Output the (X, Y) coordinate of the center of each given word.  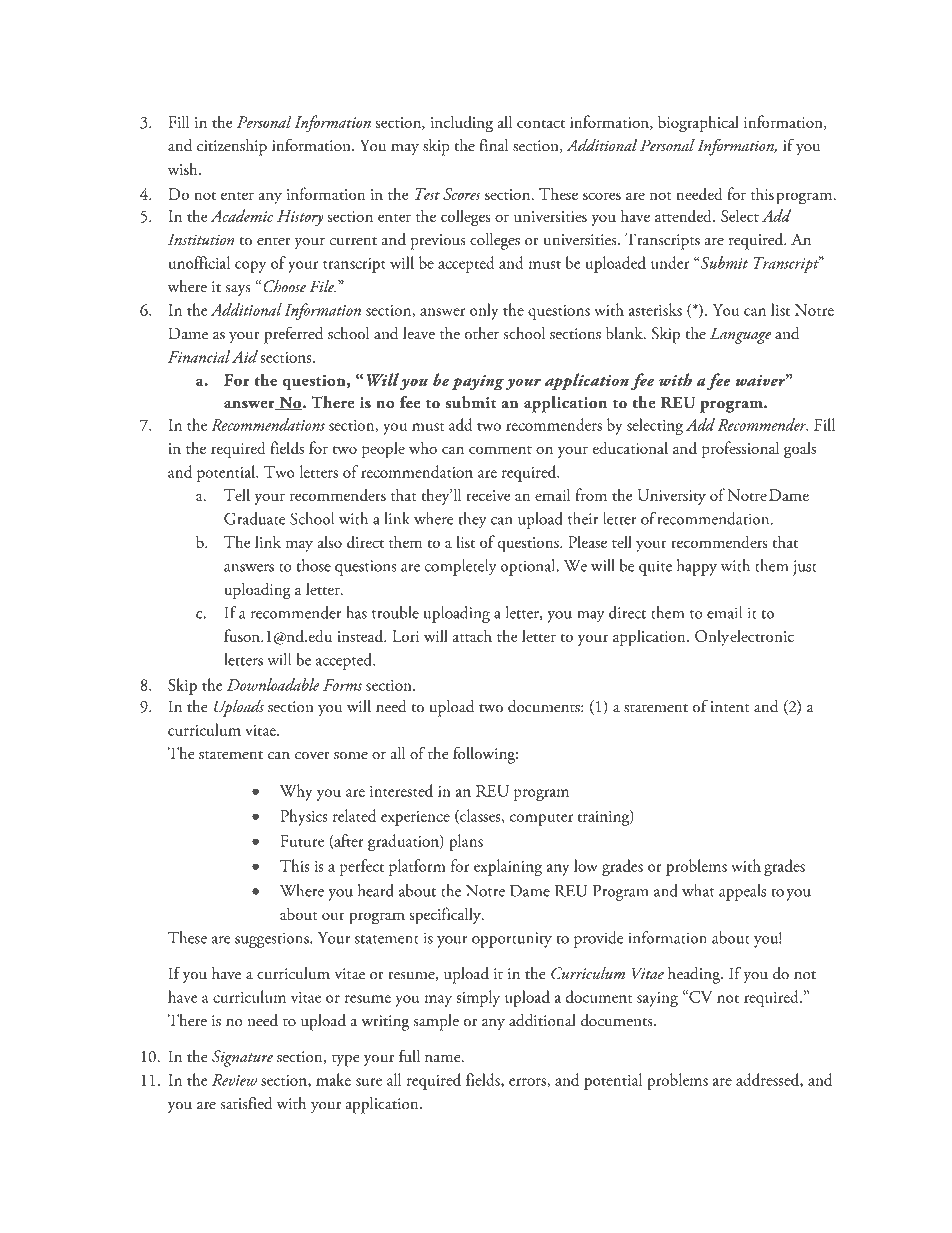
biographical (698, 124)
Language (740, 335)
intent (730, 707)
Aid (245, 356)
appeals (742, 892)
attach (472, 636)
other (482, 333)
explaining (508, 867)
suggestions (273, 940)
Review (234, 1080)
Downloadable (273, 684)
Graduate (254, 518)
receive (488, 495)
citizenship (232, 147)
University (672, 497)
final (493, 145)
